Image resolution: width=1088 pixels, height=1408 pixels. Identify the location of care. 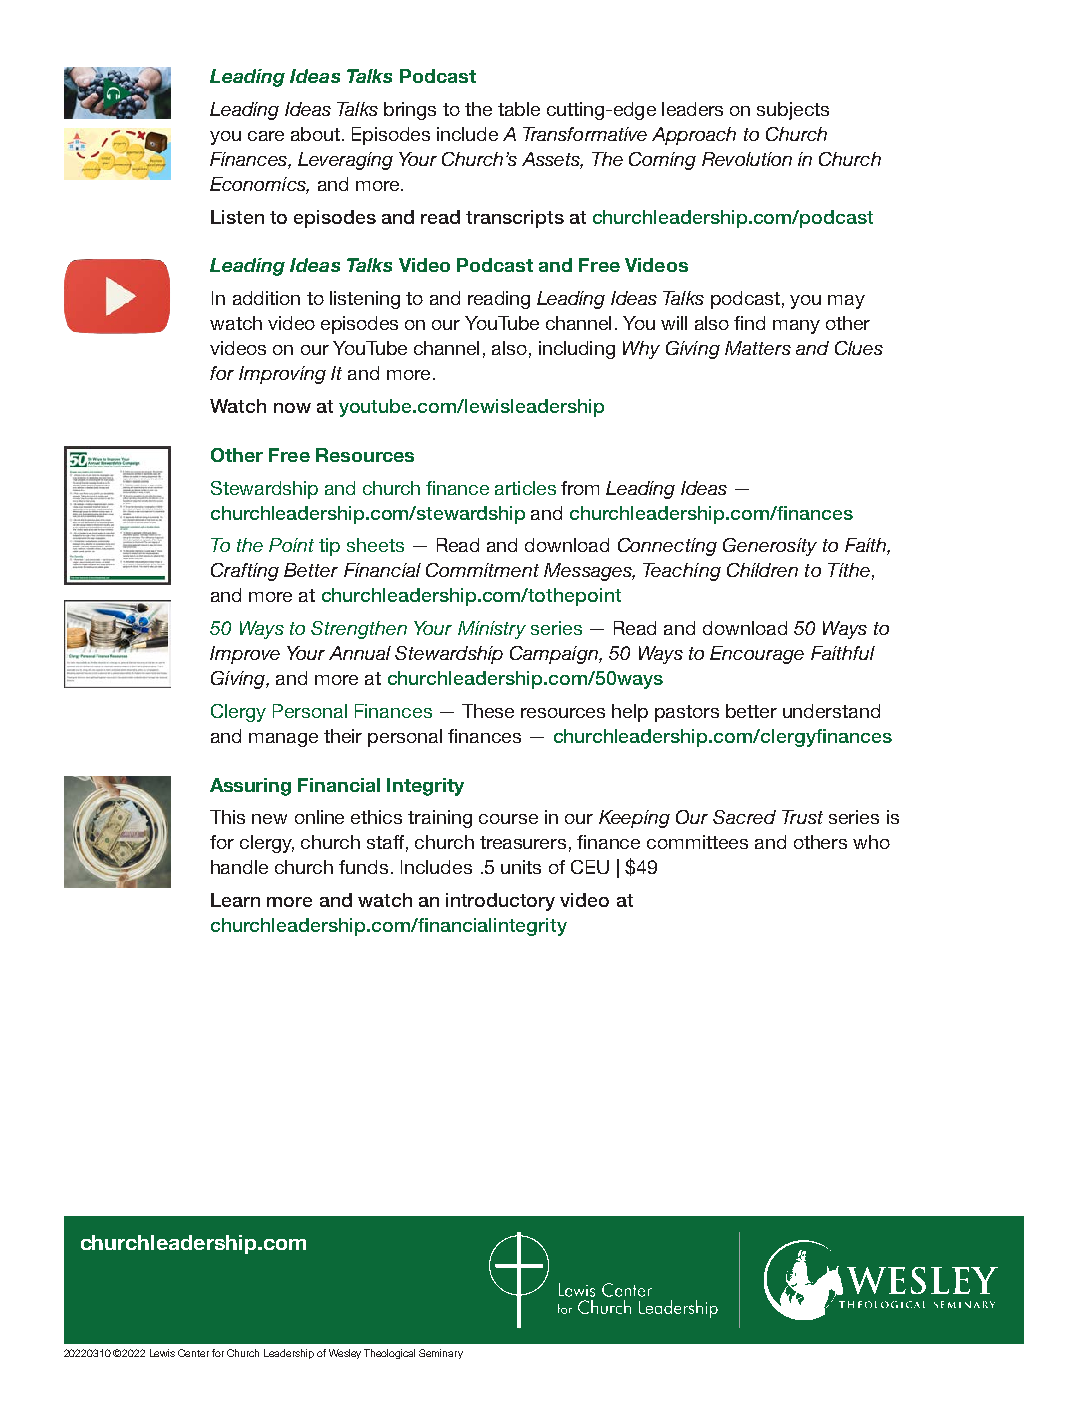
(266, 136).
